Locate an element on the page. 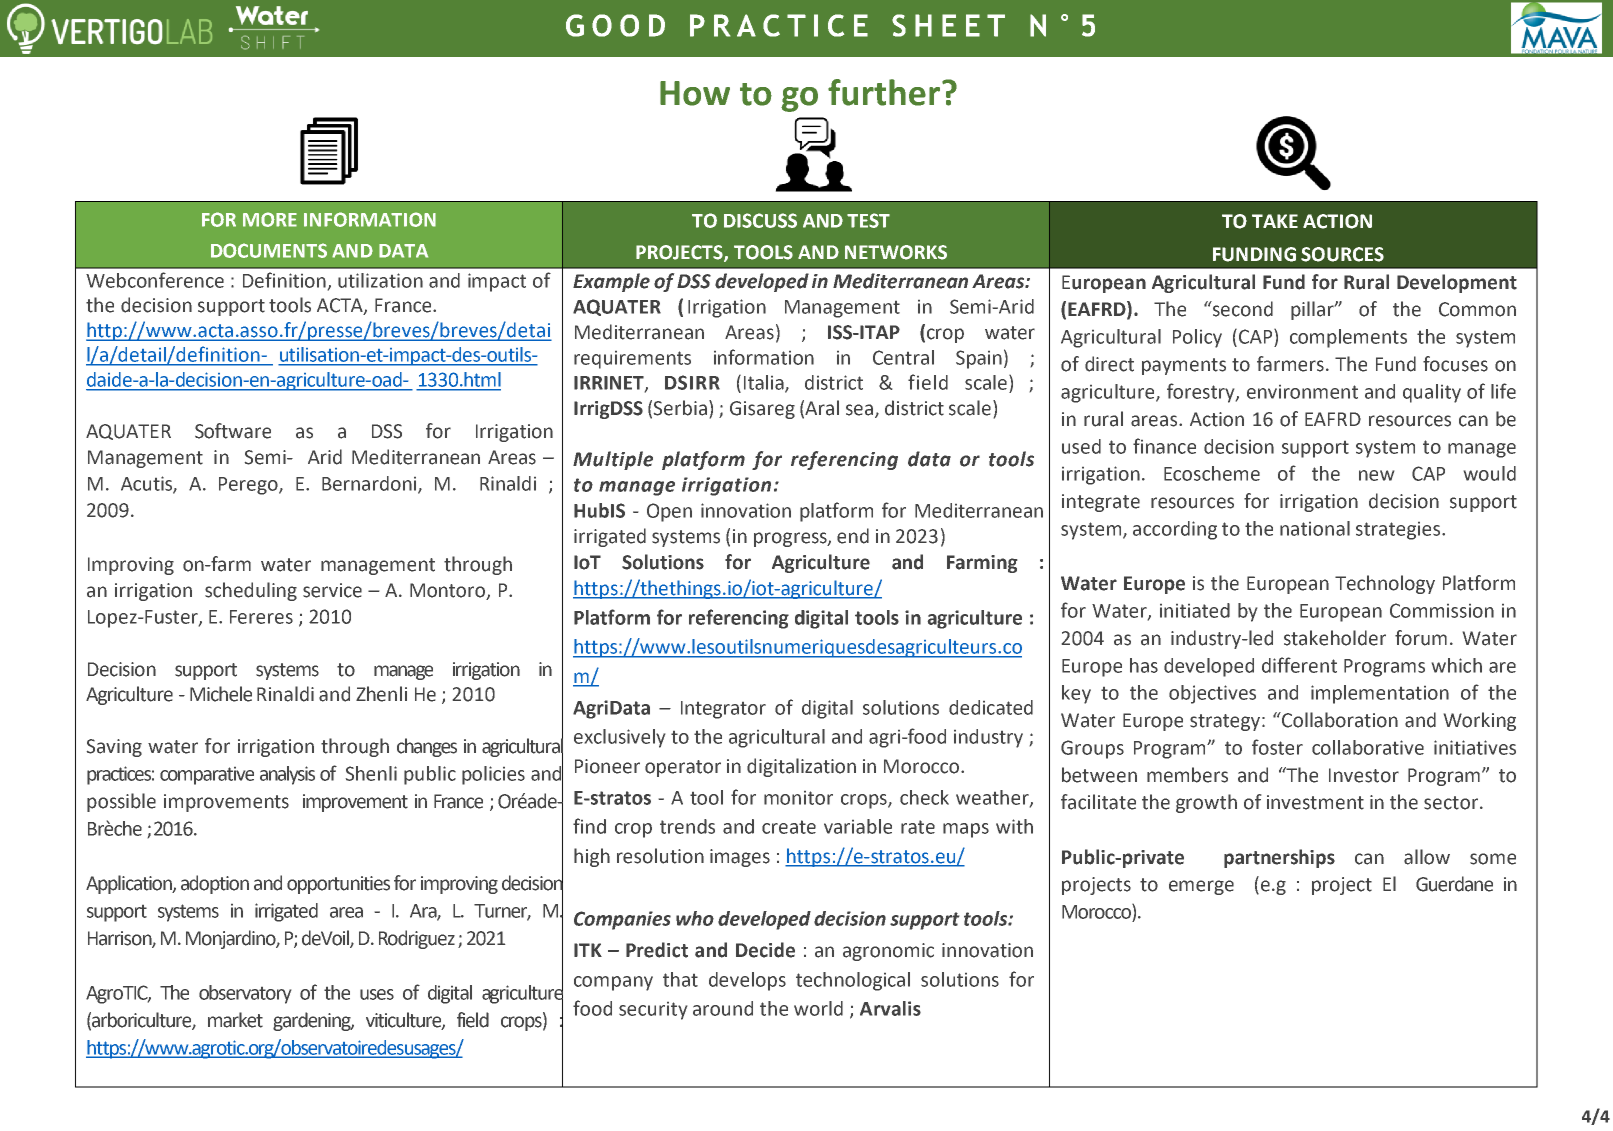  observatory is located at coordinates (245, 994).
